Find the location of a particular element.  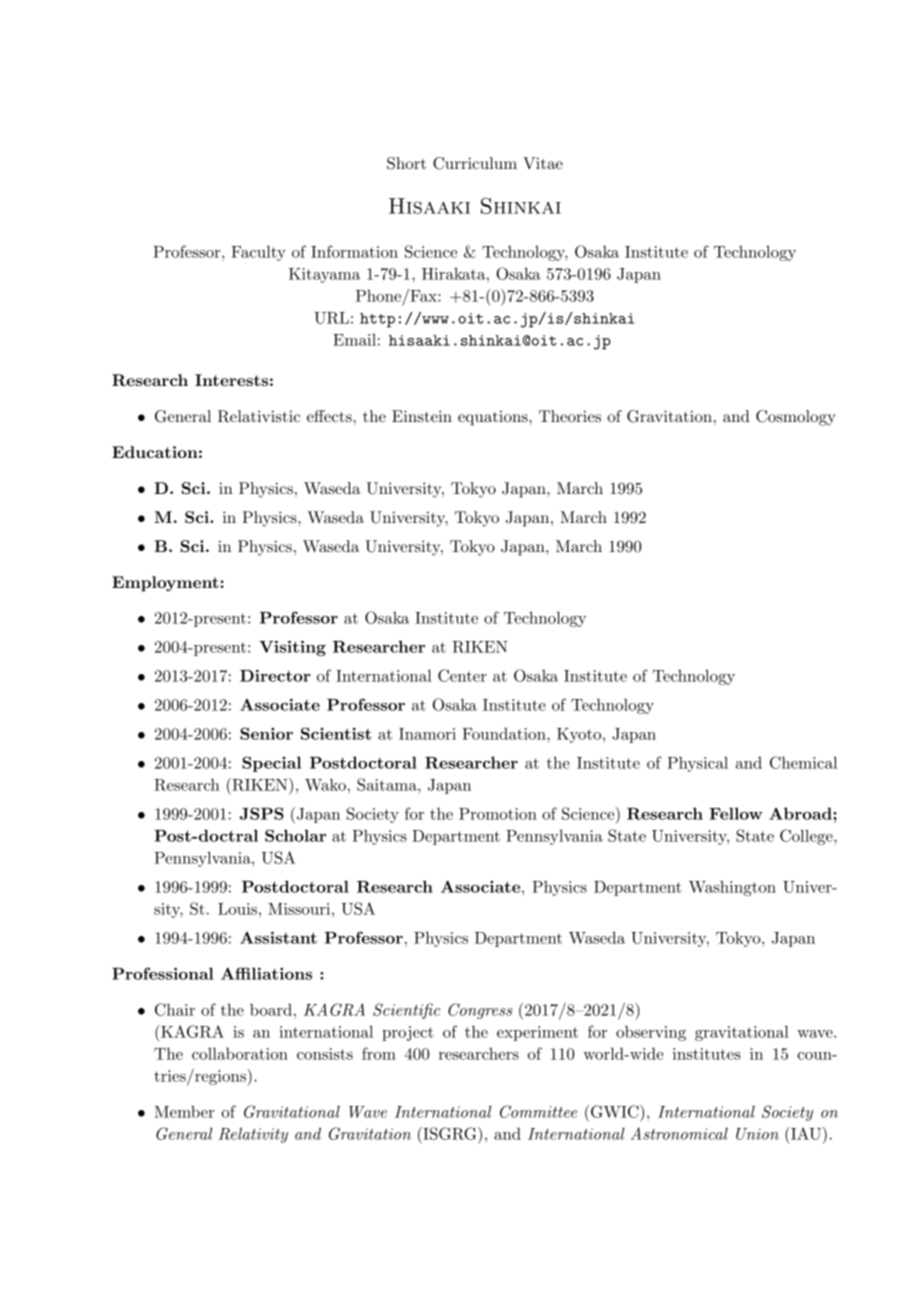

Physical is located at coordinates (697, 764).
